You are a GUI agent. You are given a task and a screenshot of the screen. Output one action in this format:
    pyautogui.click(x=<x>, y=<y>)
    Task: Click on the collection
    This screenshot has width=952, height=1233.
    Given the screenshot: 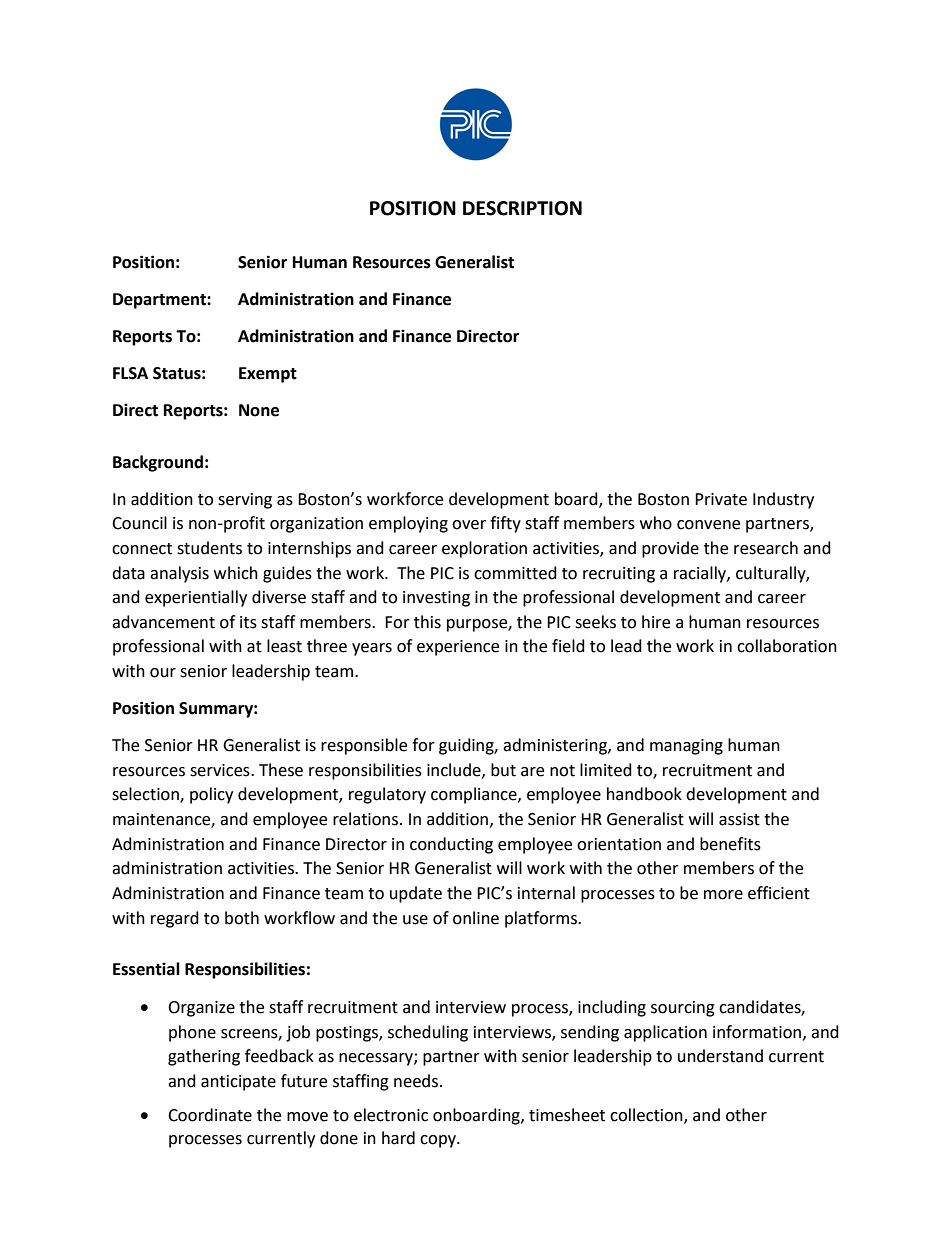 What is the action you would take?
    pyautogui.click(x=647, y=1115)
